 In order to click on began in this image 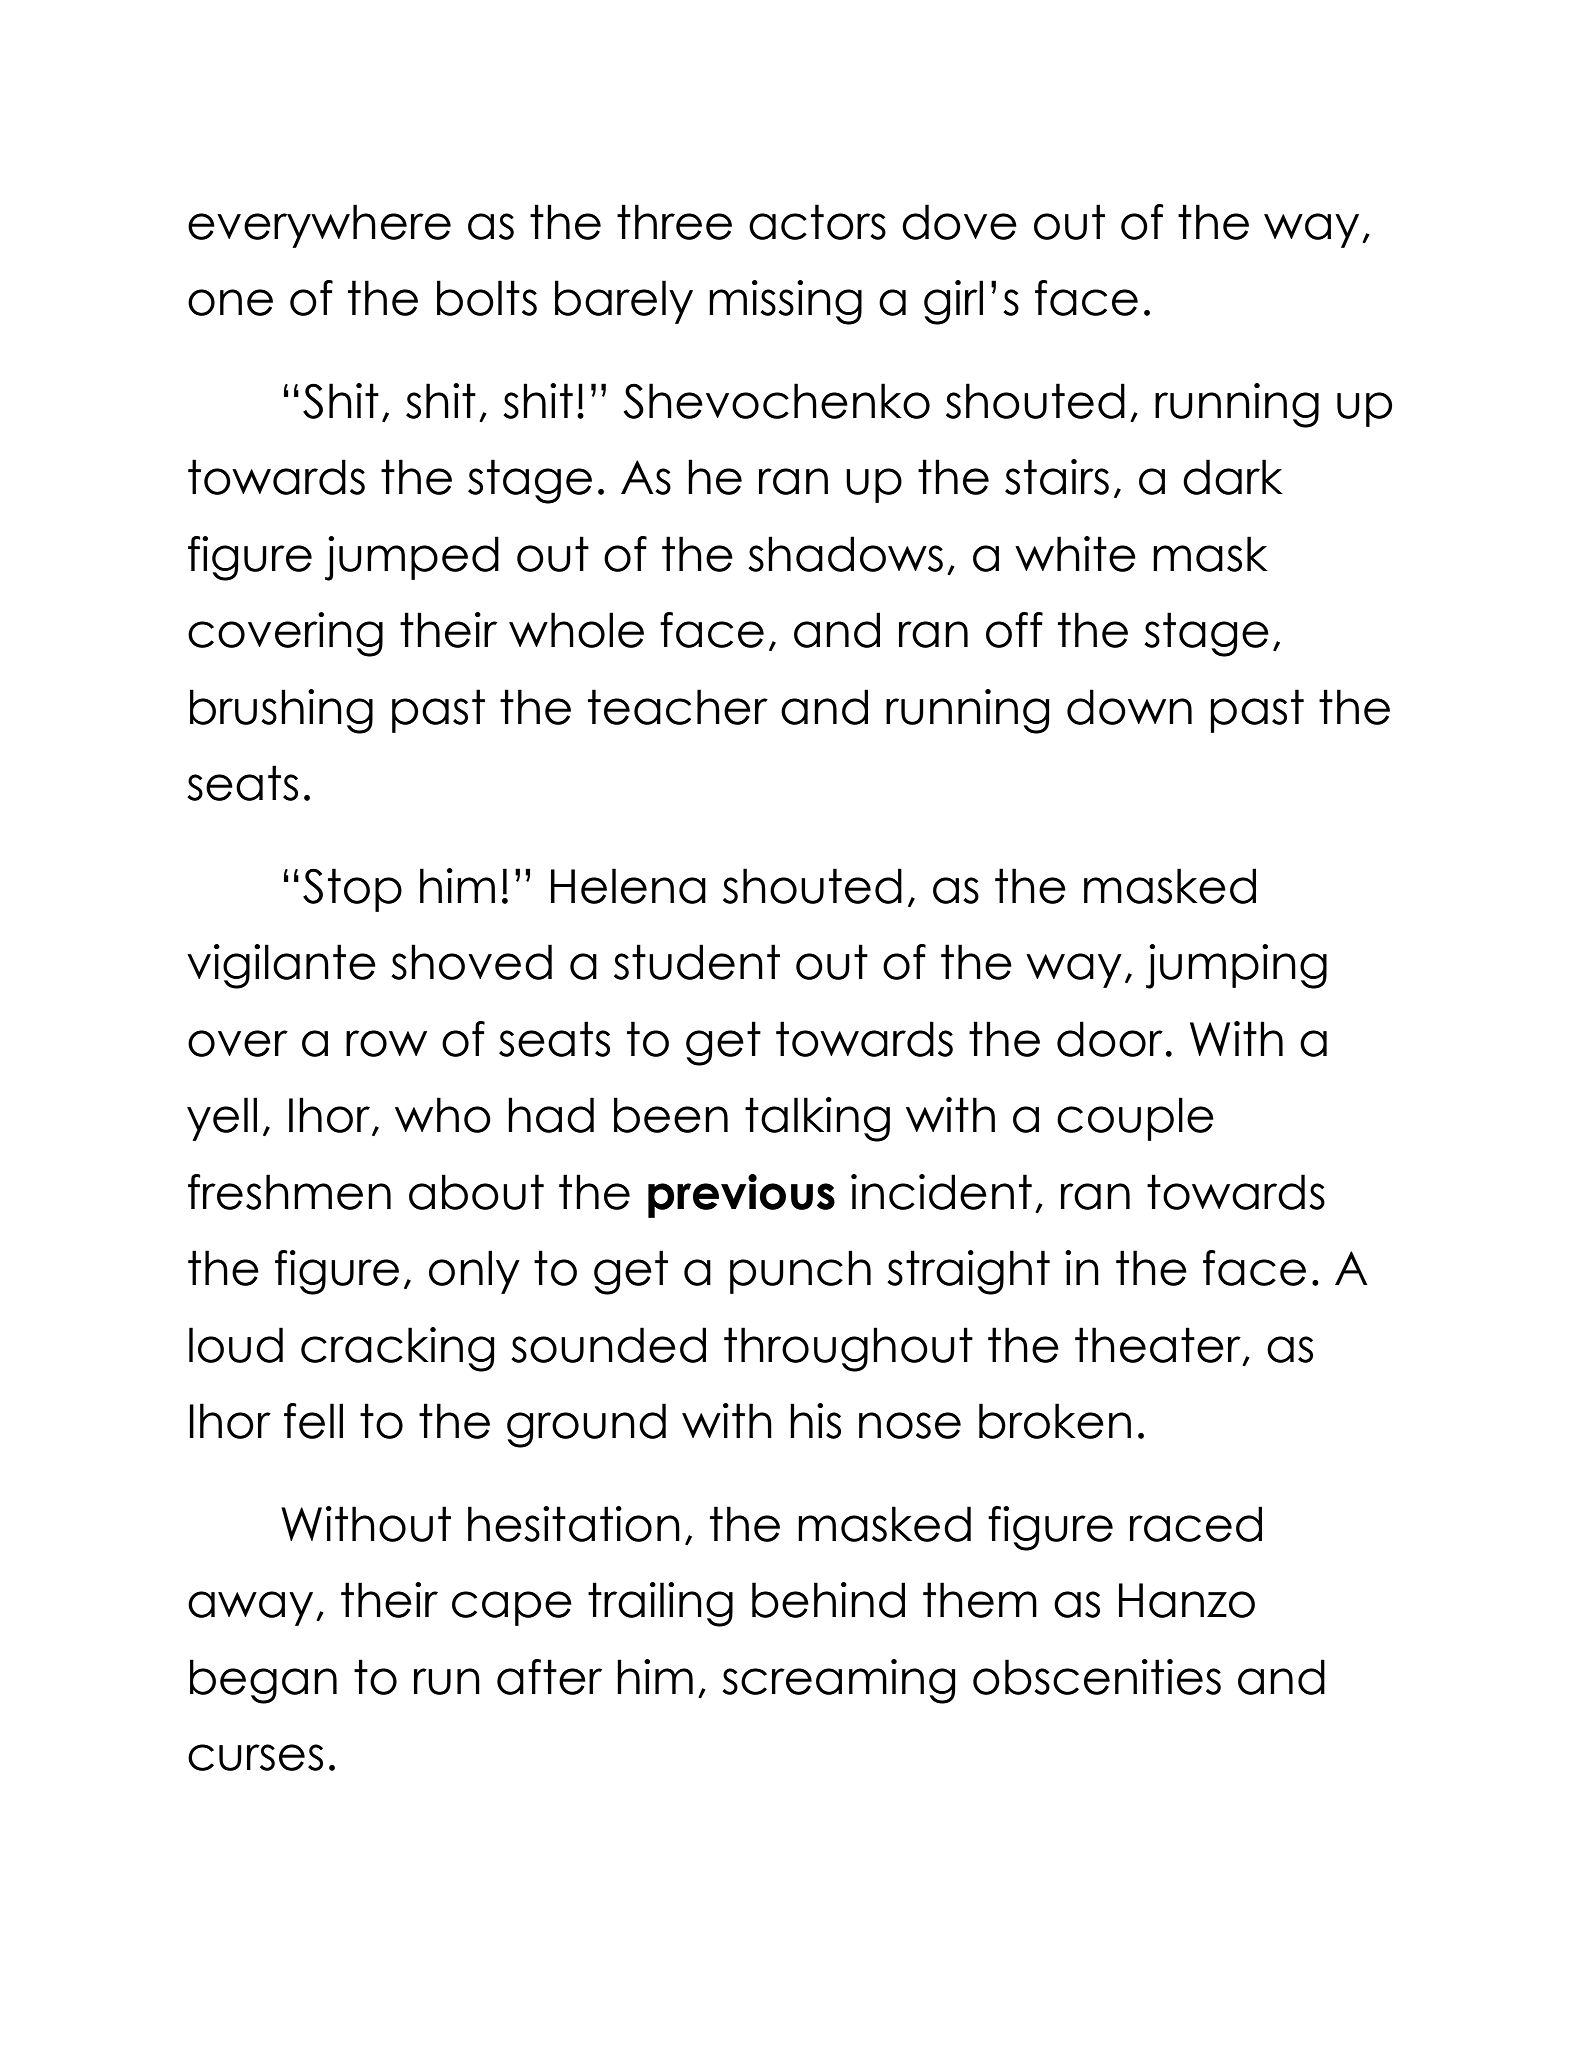, I will do `click(263, 1681)`.
